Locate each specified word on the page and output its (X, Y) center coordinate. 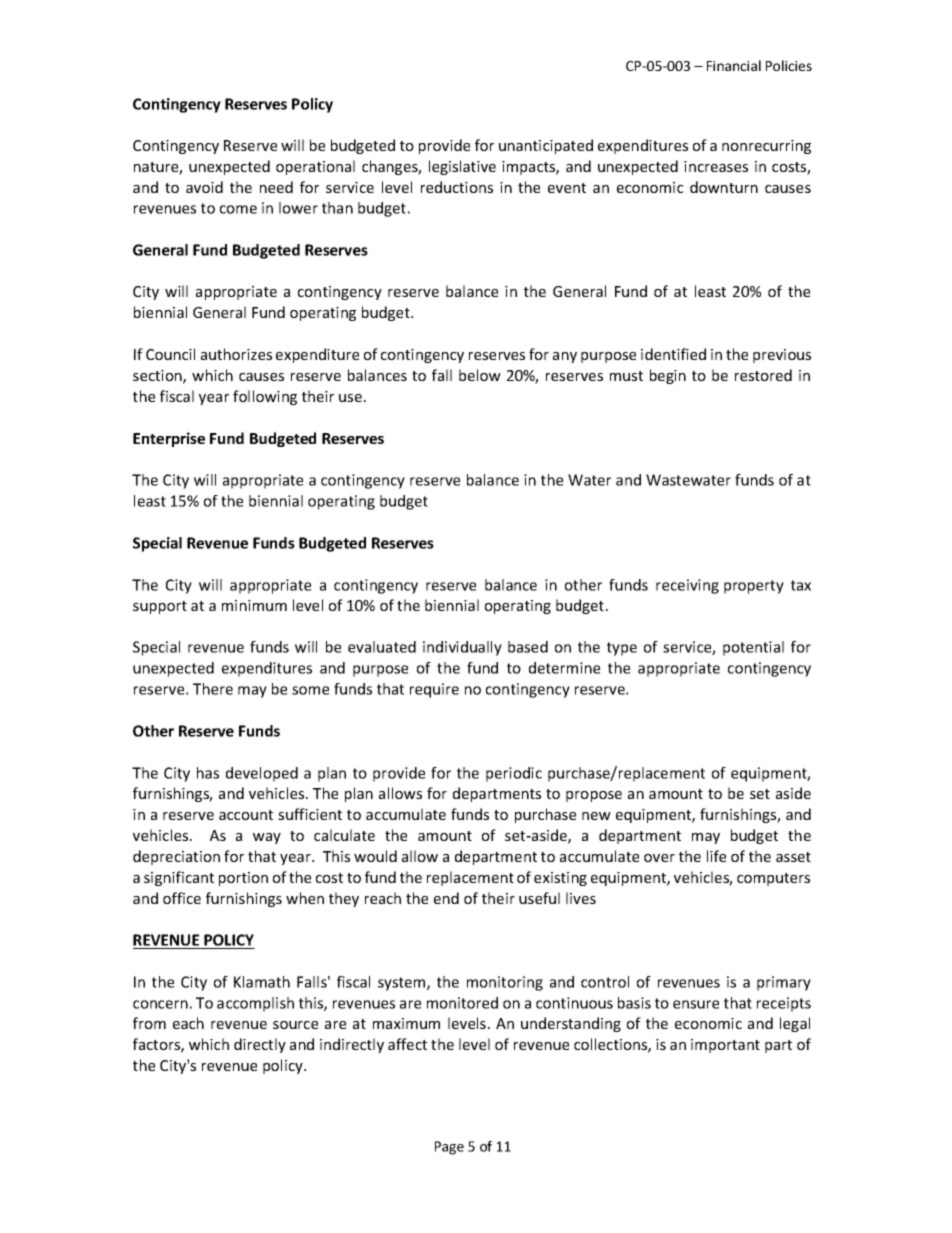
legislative (462, 167)
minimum (254, 605)
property (754, 587)
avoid (204, 187)
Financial (734, 65)
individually (462, 648)
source (295, 1025)
